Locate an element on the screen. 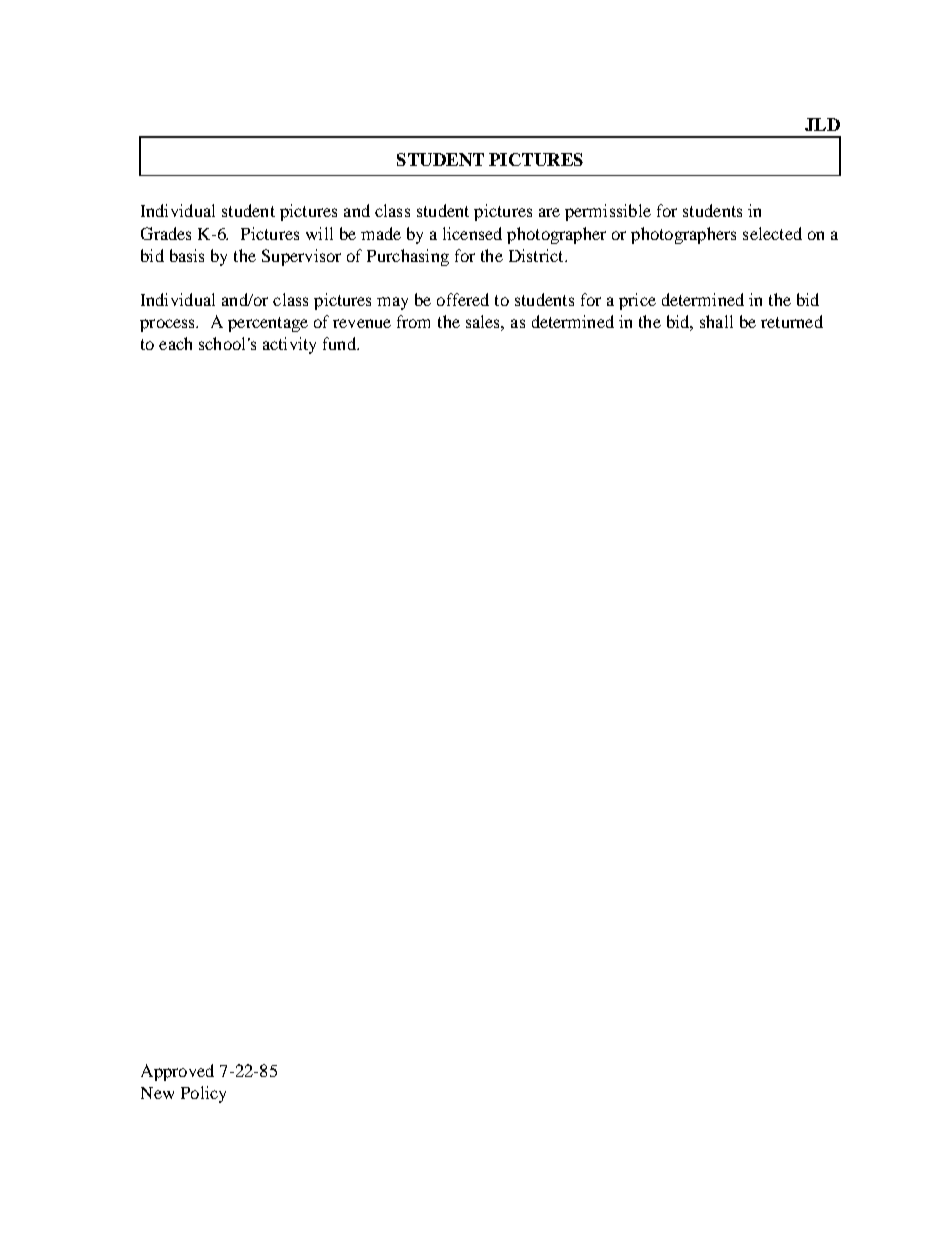 This screenshot has height=1233, width=952. Policy is located at coordinates (203, 1094).
